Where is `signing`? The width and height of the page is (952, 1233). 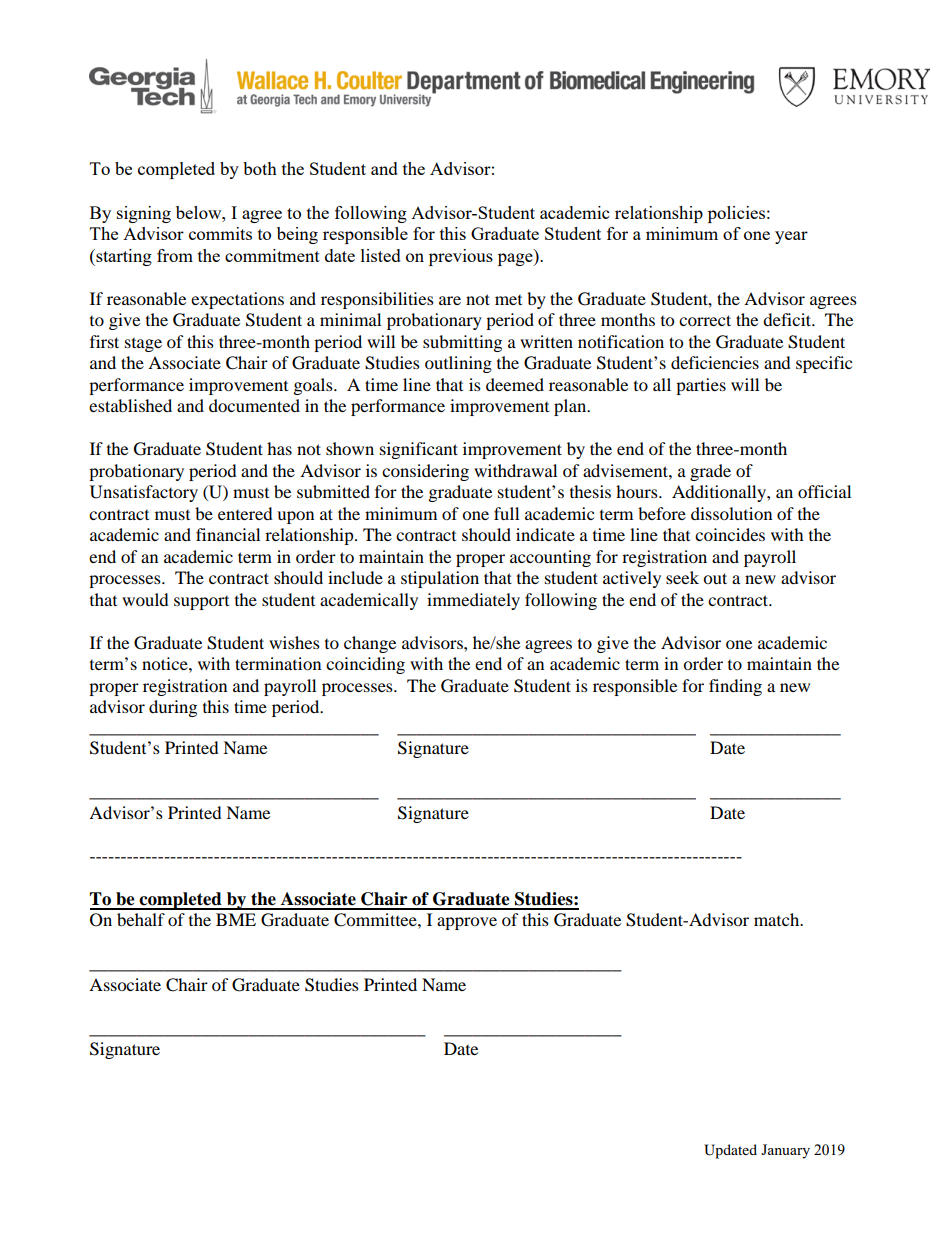 signing is located at coordinates (144, 214).
